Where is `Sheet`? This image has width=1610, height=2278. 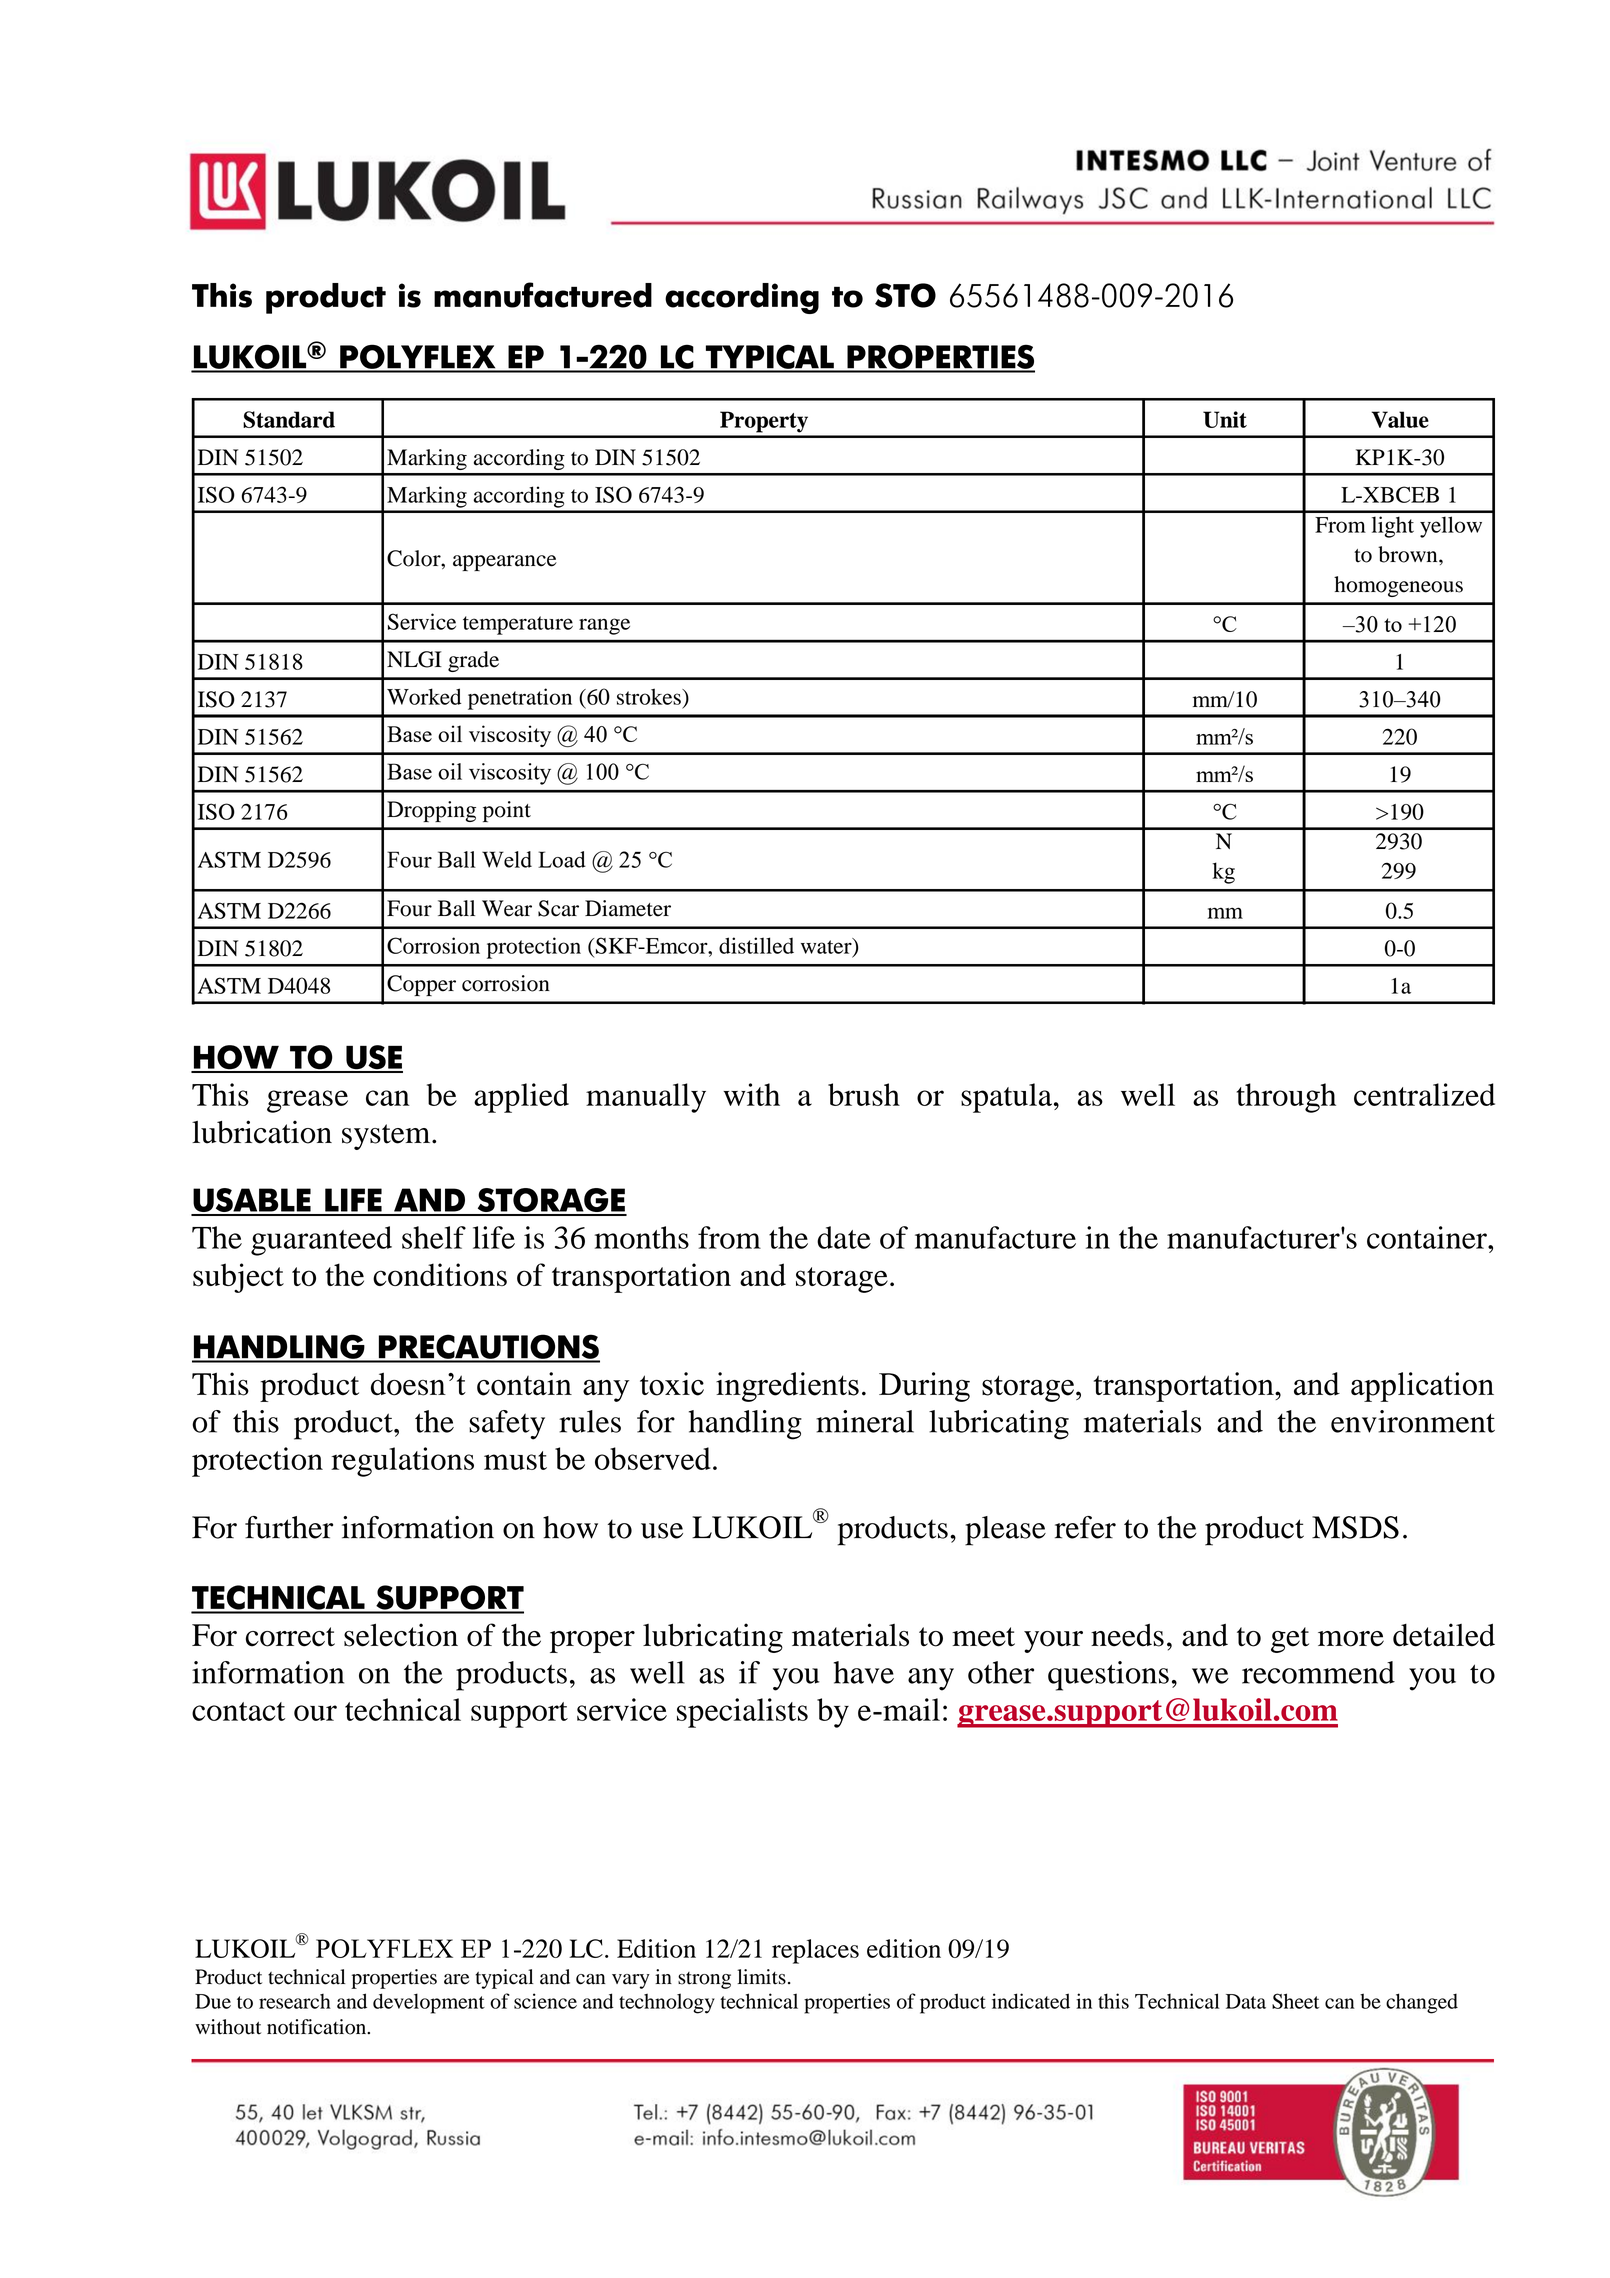
Sheet is located at coordinates (1295, 2001).
